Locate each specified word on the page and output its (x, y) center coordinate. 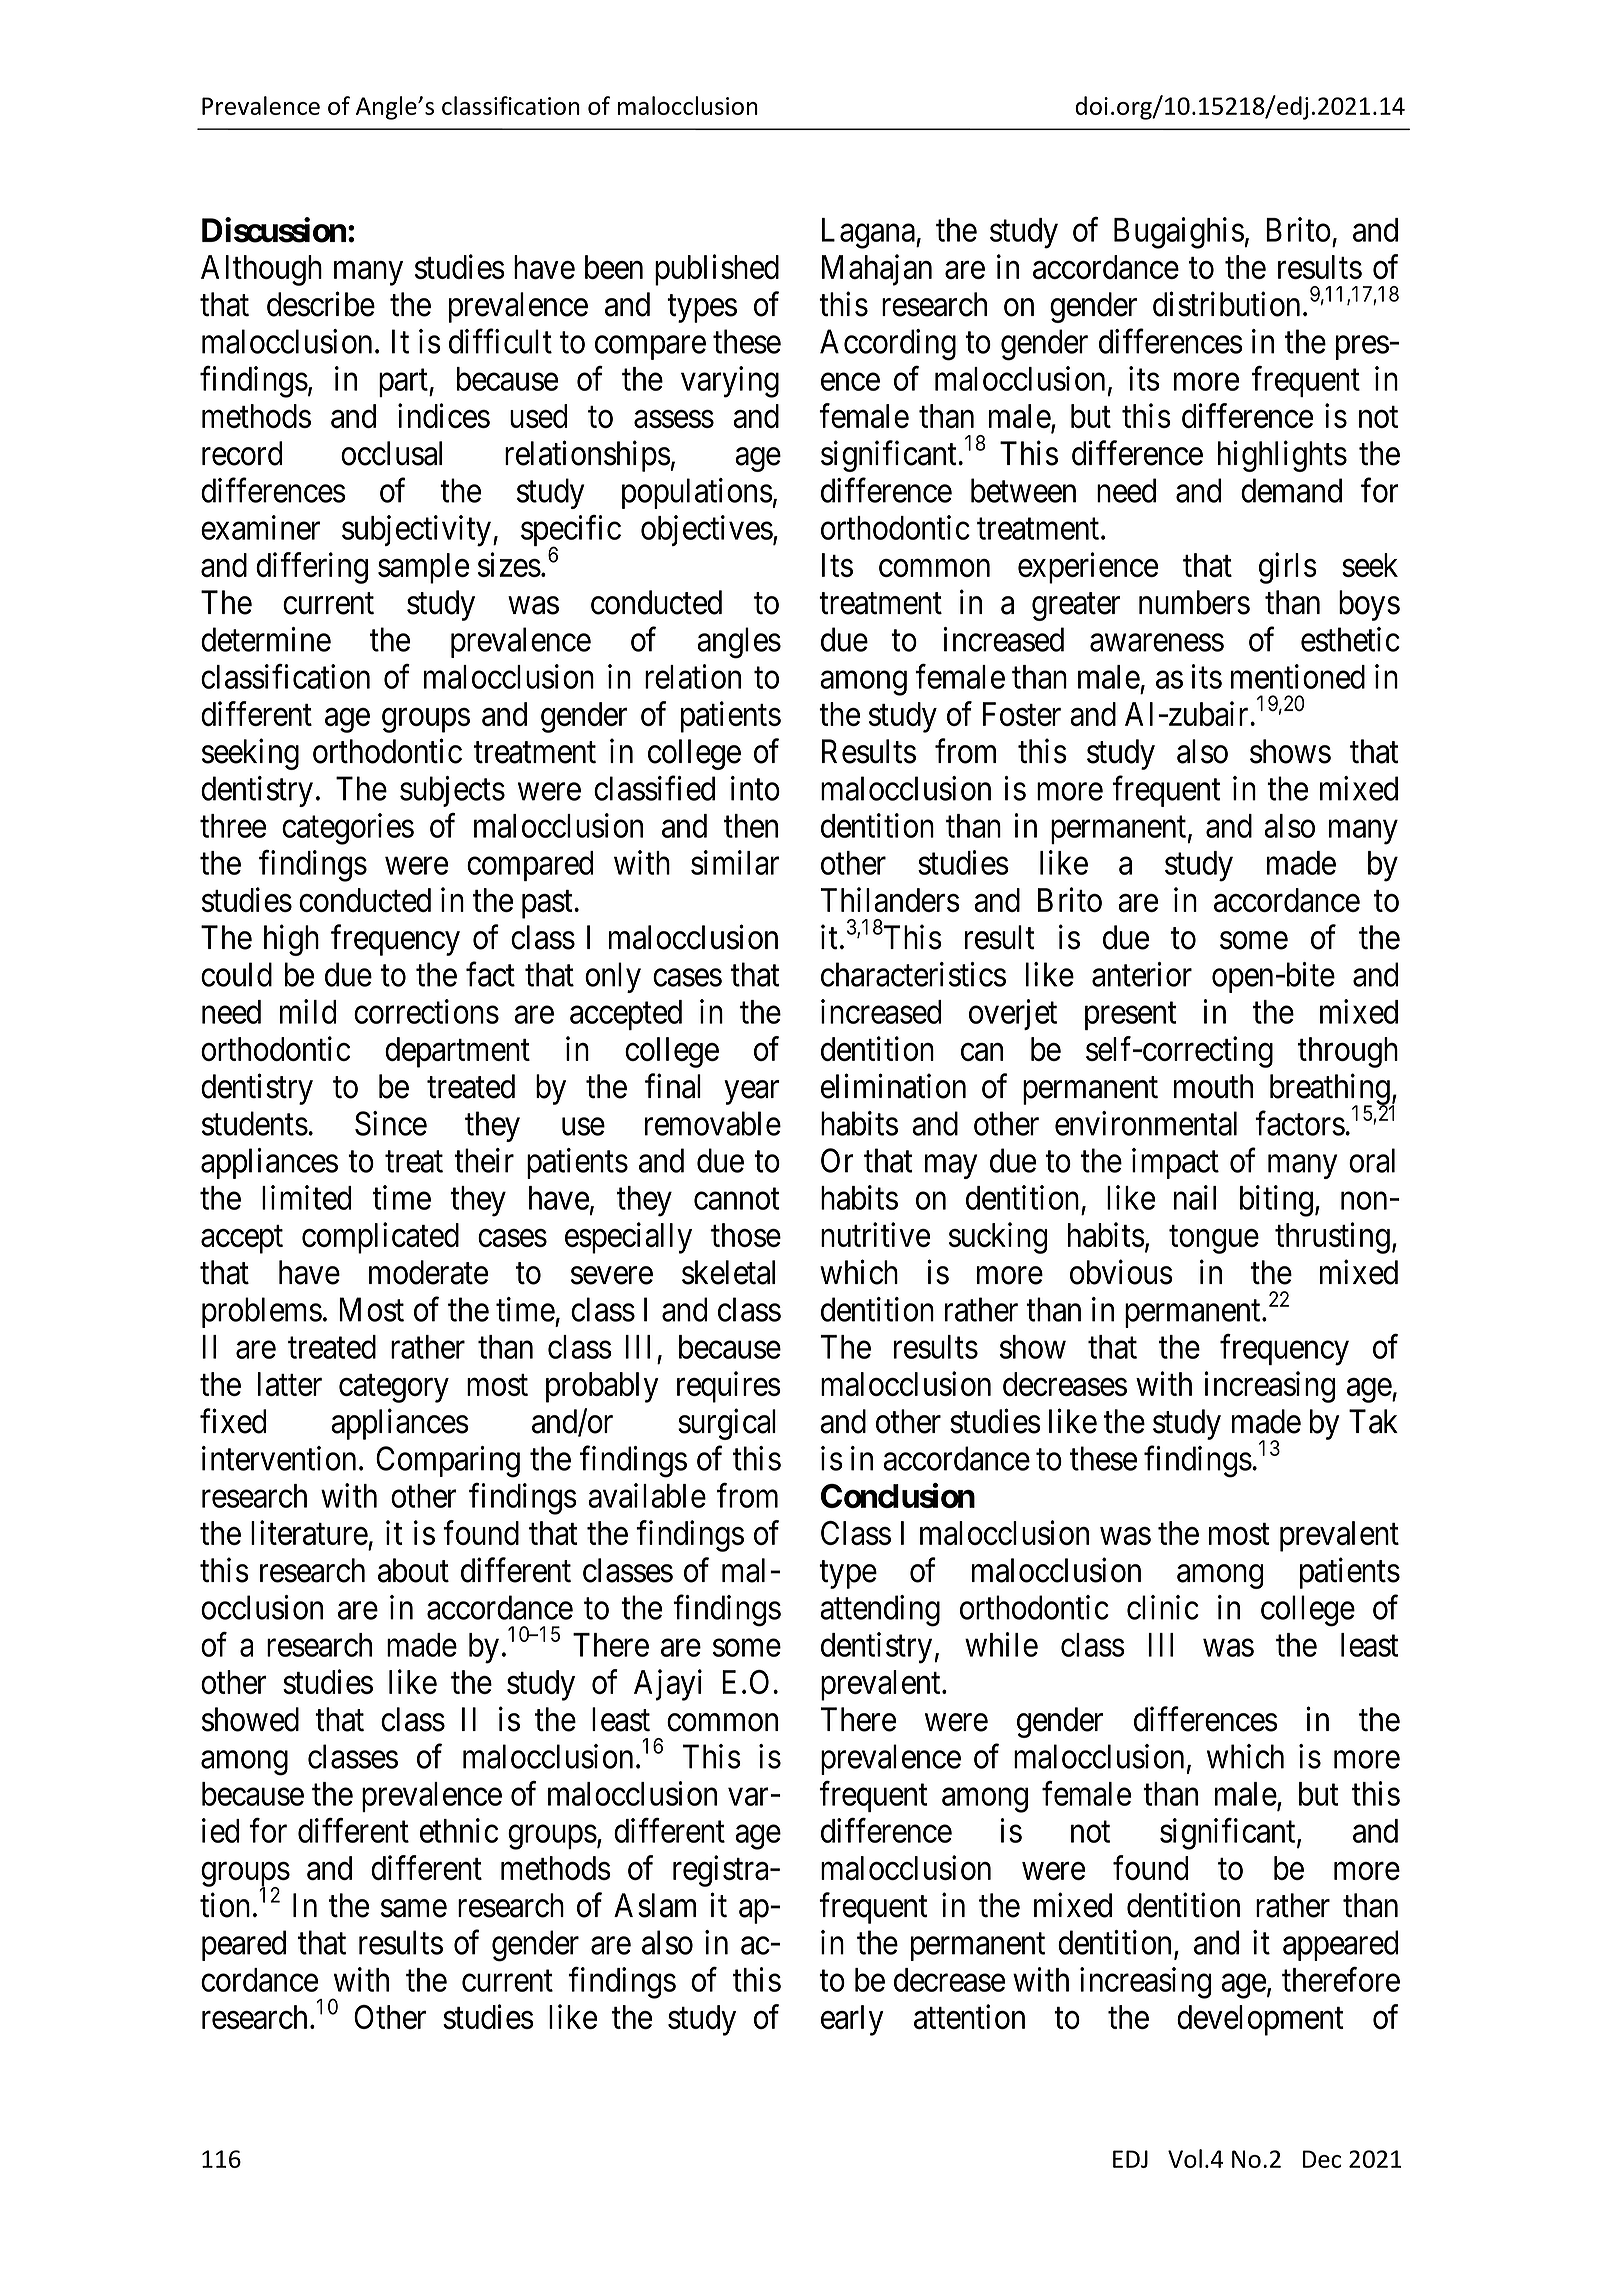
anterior (1142, 974)
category (394, 1389)
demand (1291, 490)
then (751, 826)
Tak (1373, 1421)
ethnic (459, 1830)
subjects (452, 791)
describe (321, 304)
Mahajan (877, 270)
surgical (727, 1424)
